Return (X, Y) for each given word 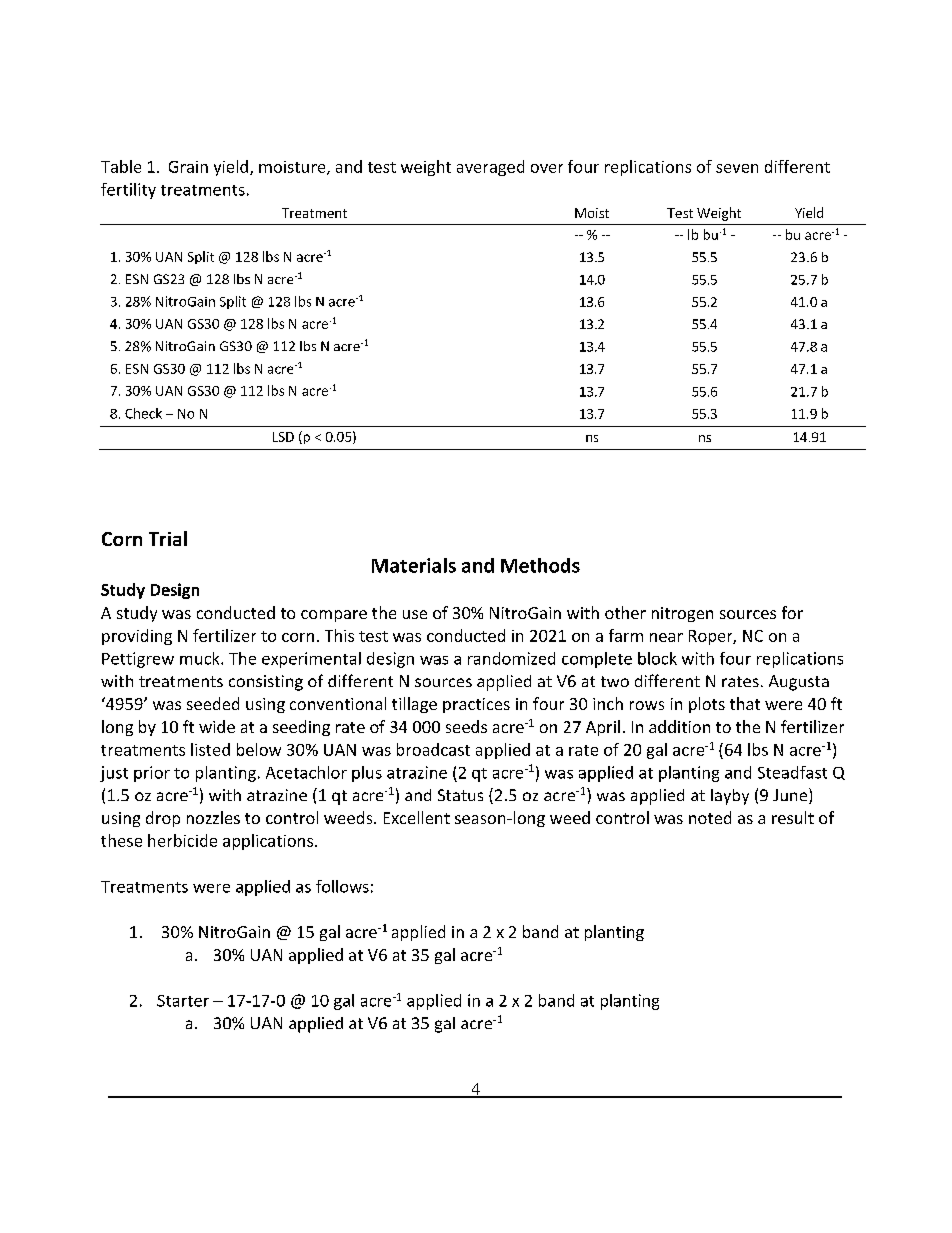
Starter (183, 1001)
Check (143, 413)
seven (737, 168)
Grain (188, 167)
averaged (490, 168)
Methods (540, 565)
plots (707, 705)
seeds (466, 726)
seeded (213, 703)
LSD (283, 437)
